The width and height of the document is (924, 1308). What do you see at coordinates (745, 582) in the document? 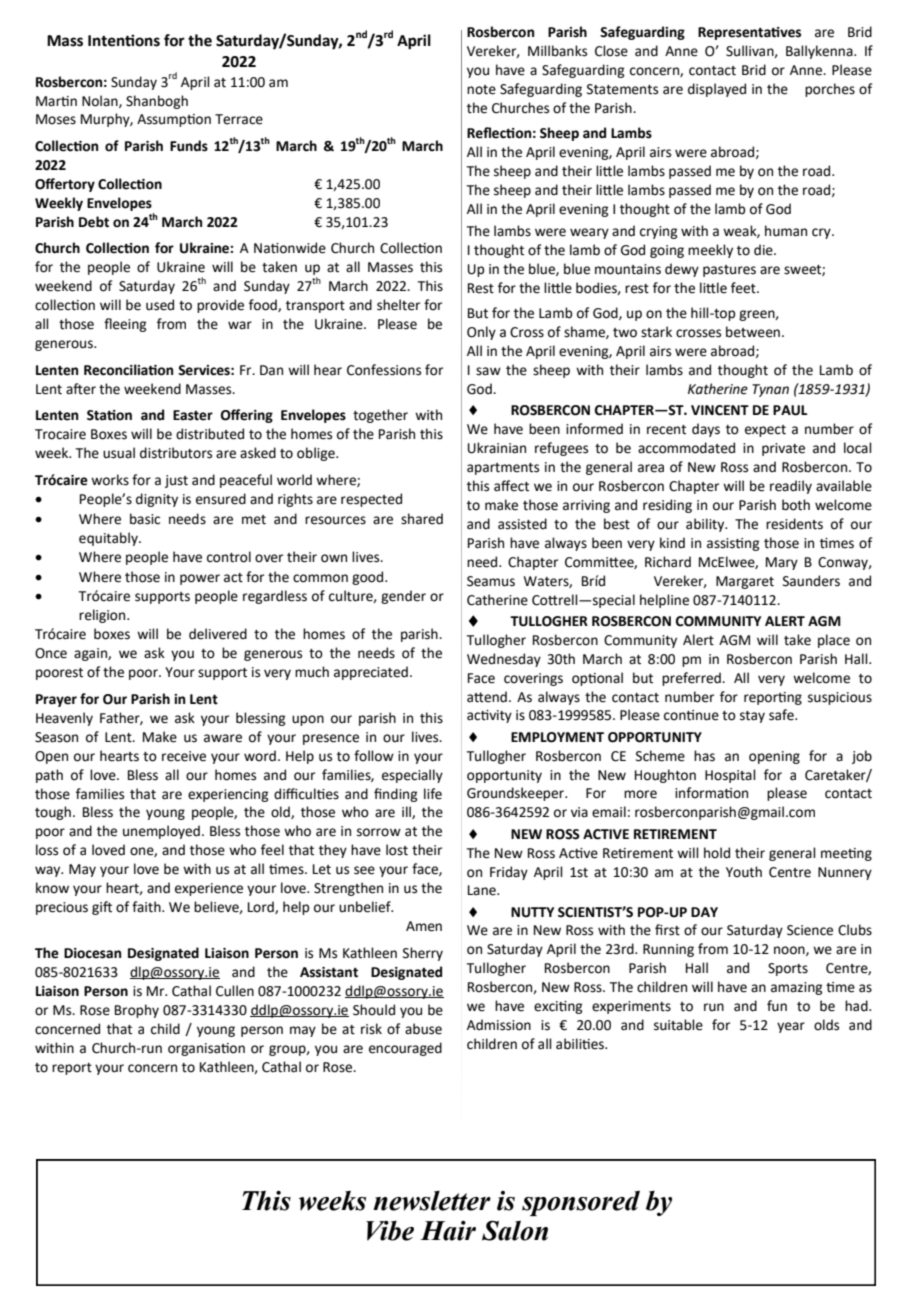
I see `Margaret` at bounding box center [745, 582].
